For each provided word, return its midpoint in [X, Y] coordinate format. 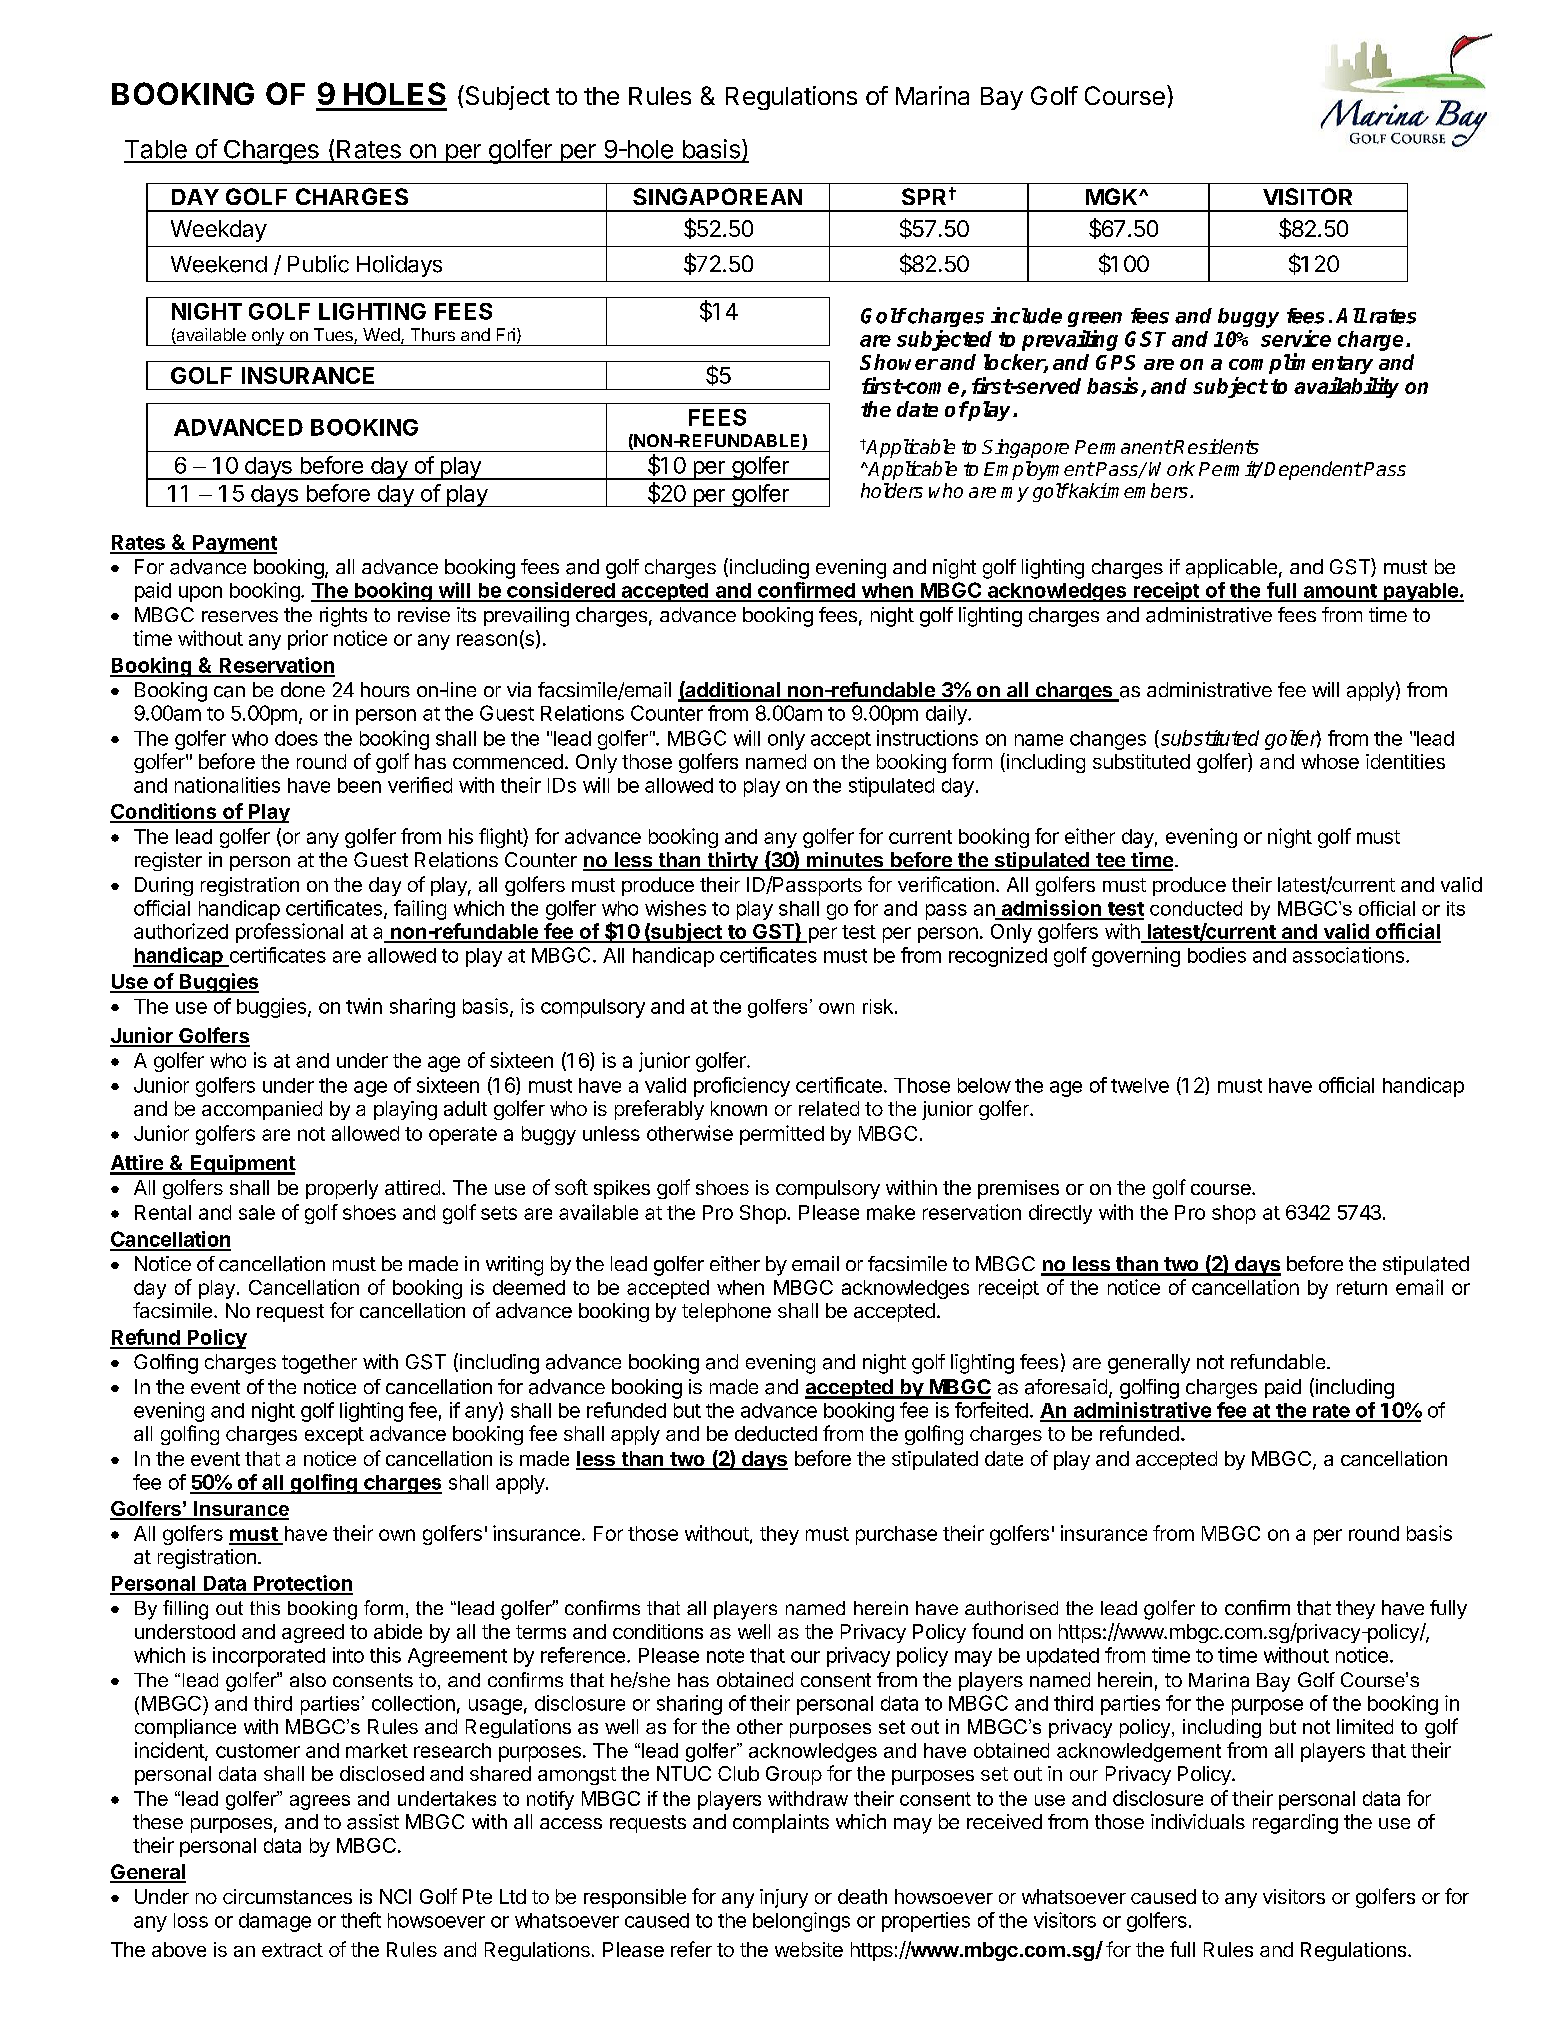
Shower [899, 362]
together [319, 1364]
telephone [726, 1312]
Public [318, 264]
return [1362, 1288]
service [1296, 338]
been [359, 785]
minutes [845, 861]
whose [1330, 761]
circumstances [287, 1896]
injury [784, 1898]
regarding [1295, 1824]
